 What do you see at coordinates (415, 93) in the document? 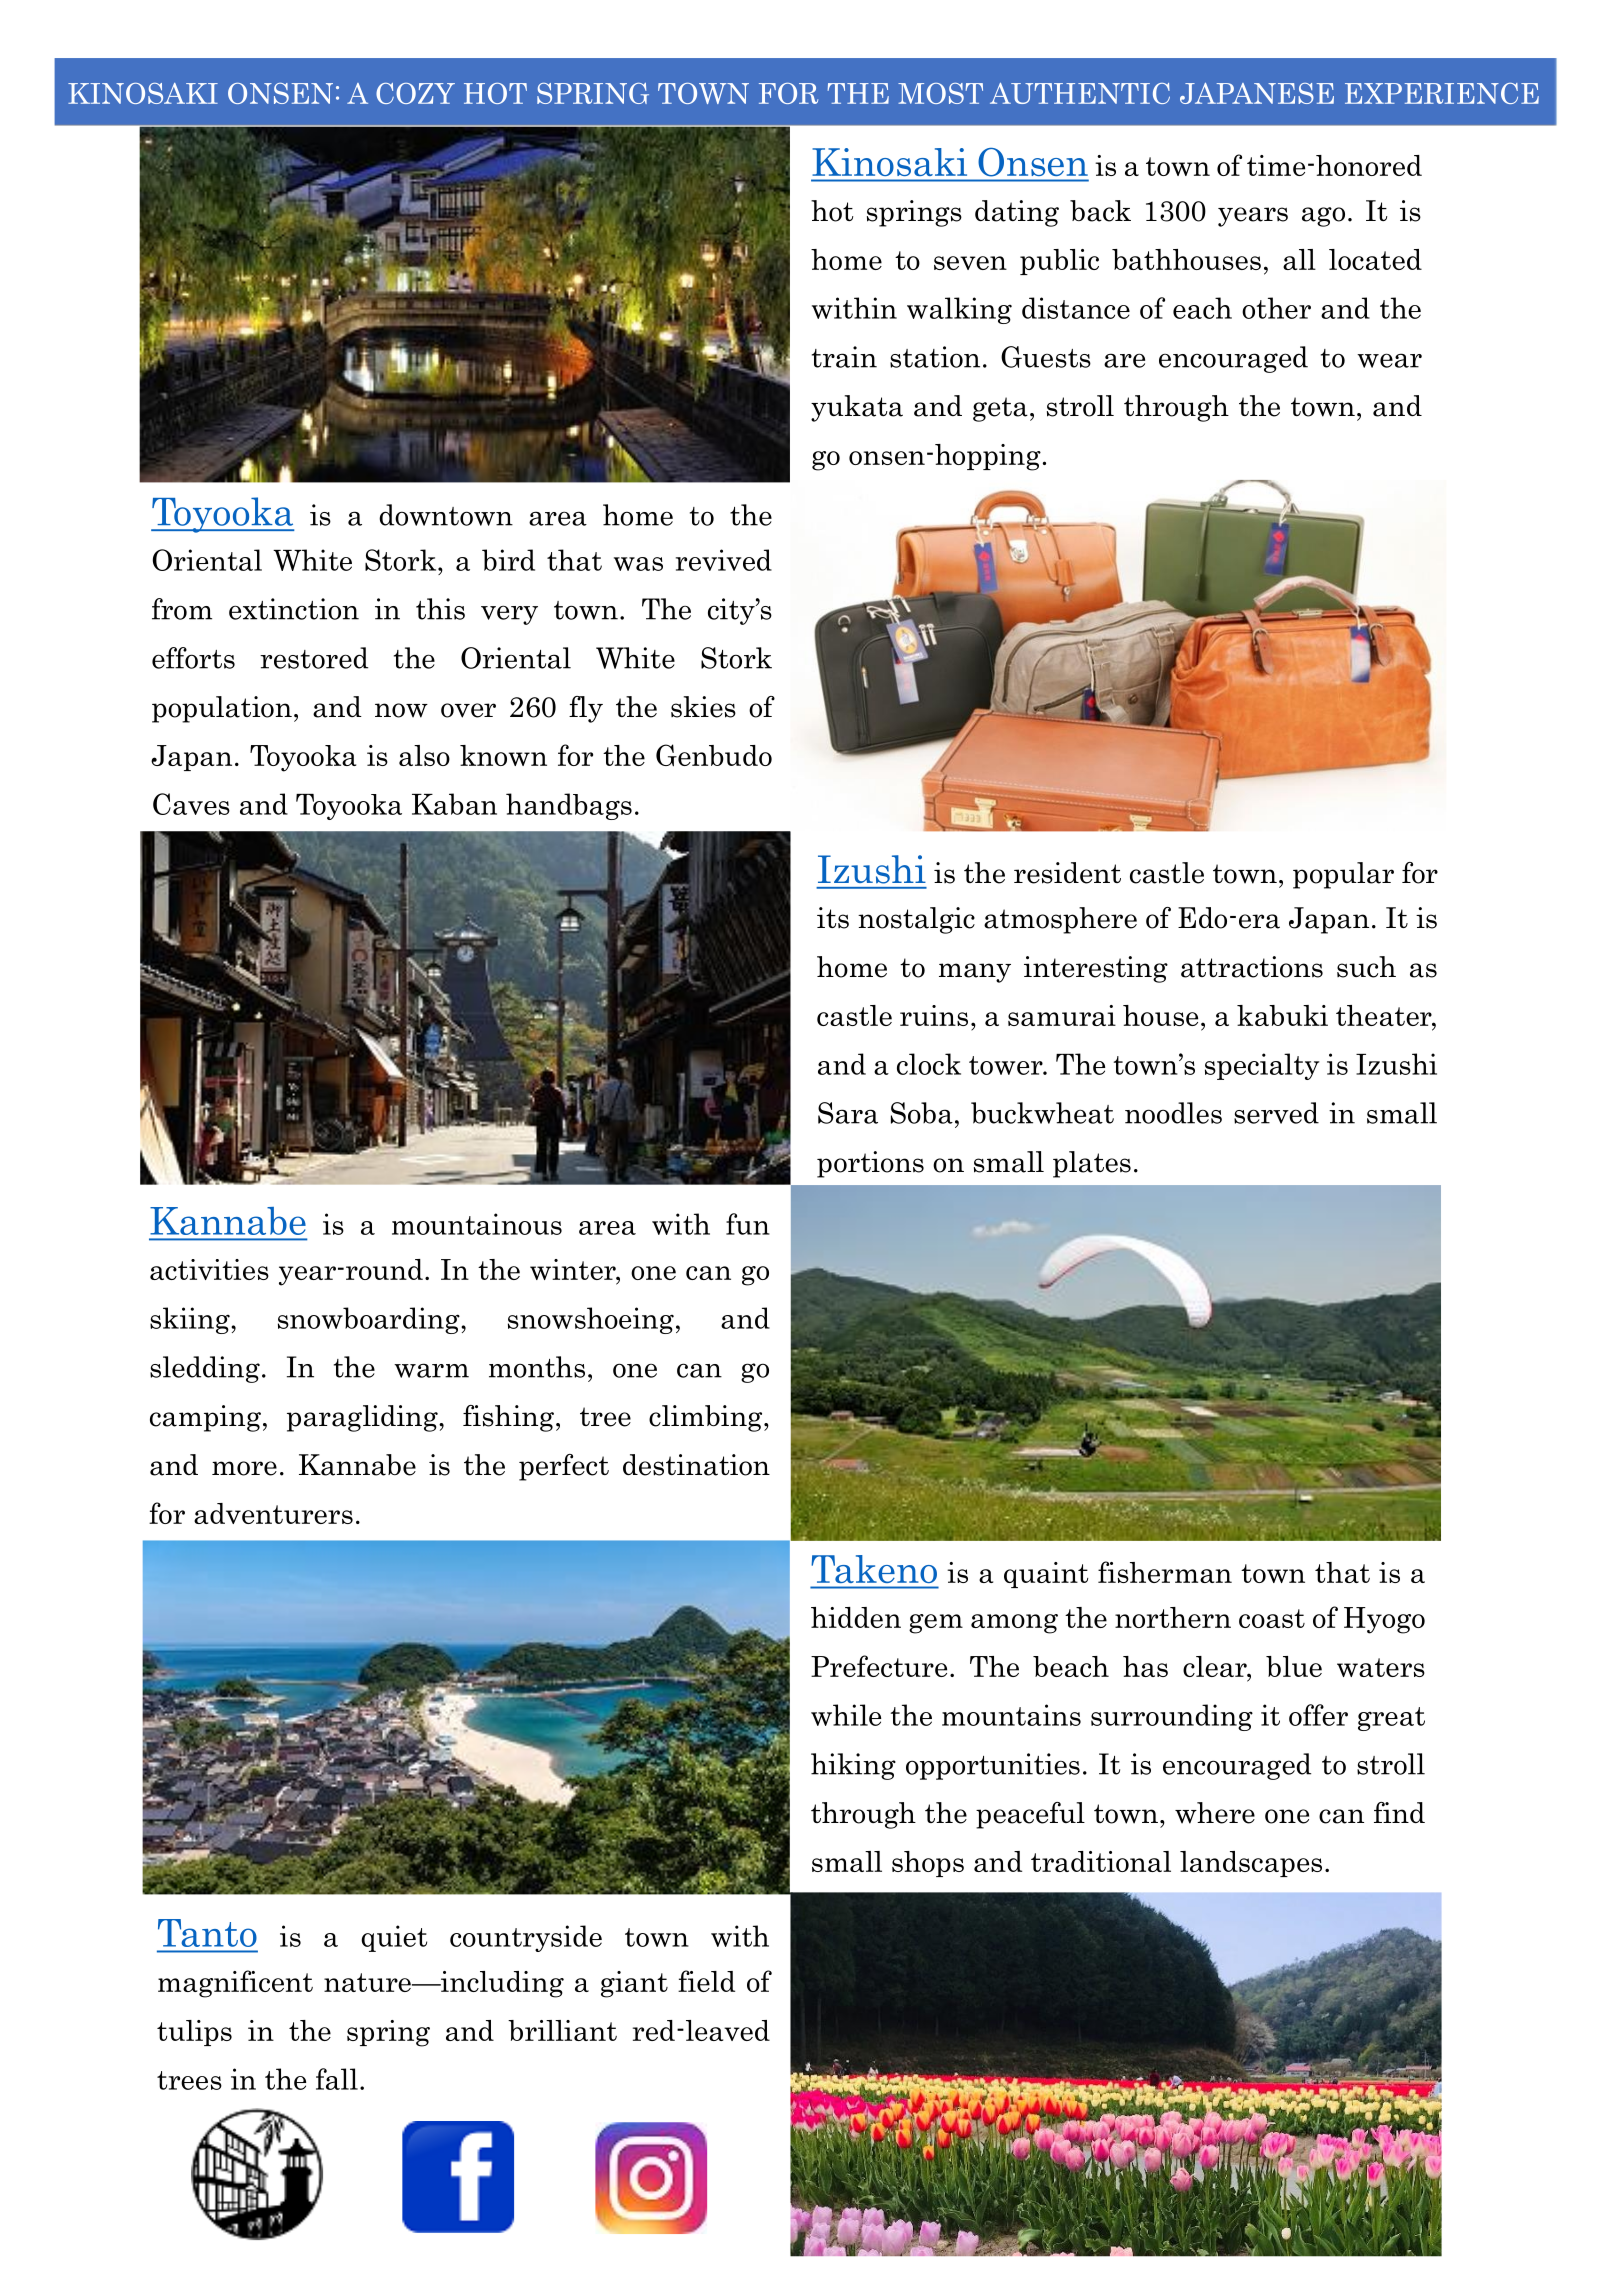
I see `COZY` at bounding box center [415, 93].
